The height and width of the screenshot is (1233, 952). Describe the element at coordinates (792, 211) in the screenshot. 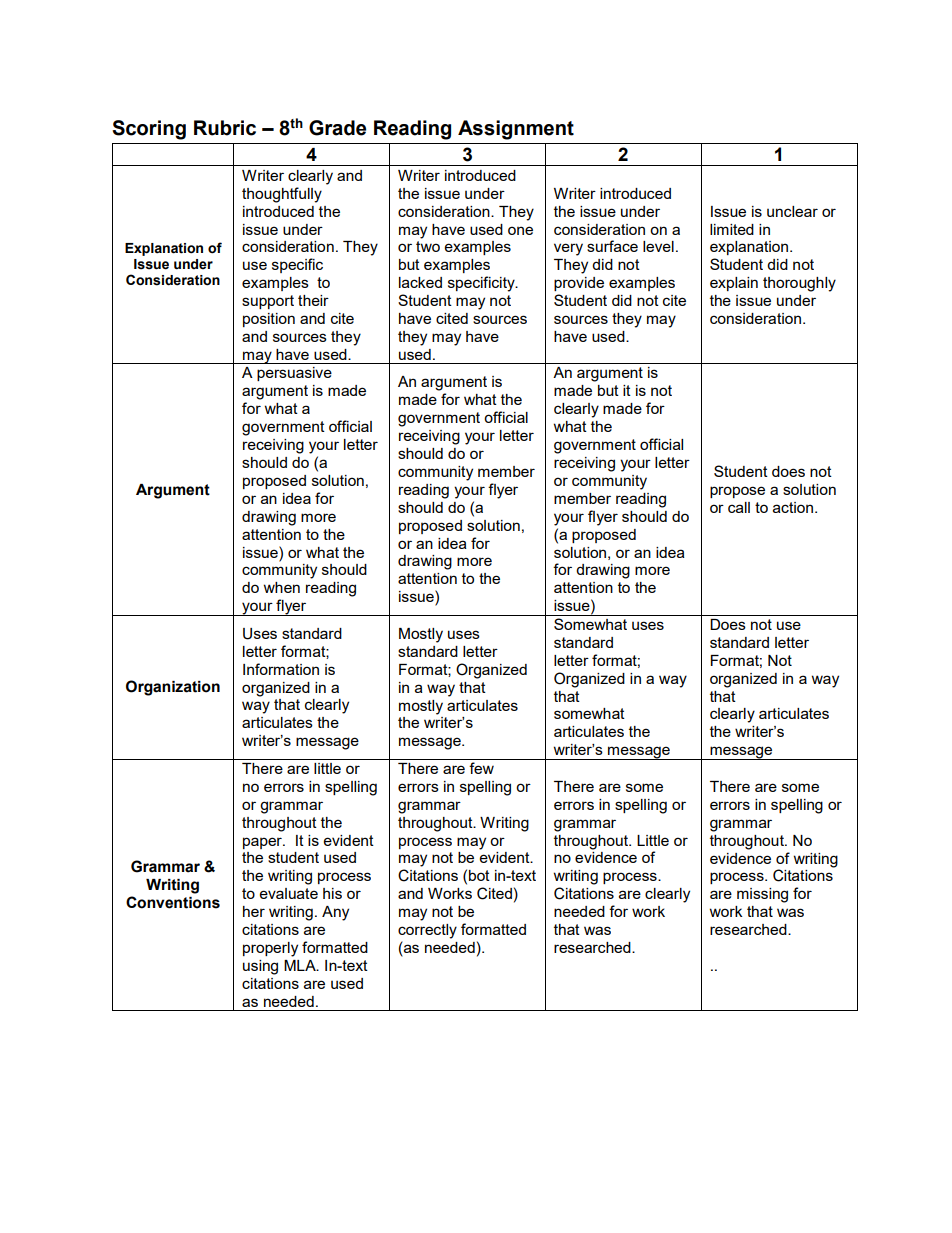

I see `unclear` at that location.
